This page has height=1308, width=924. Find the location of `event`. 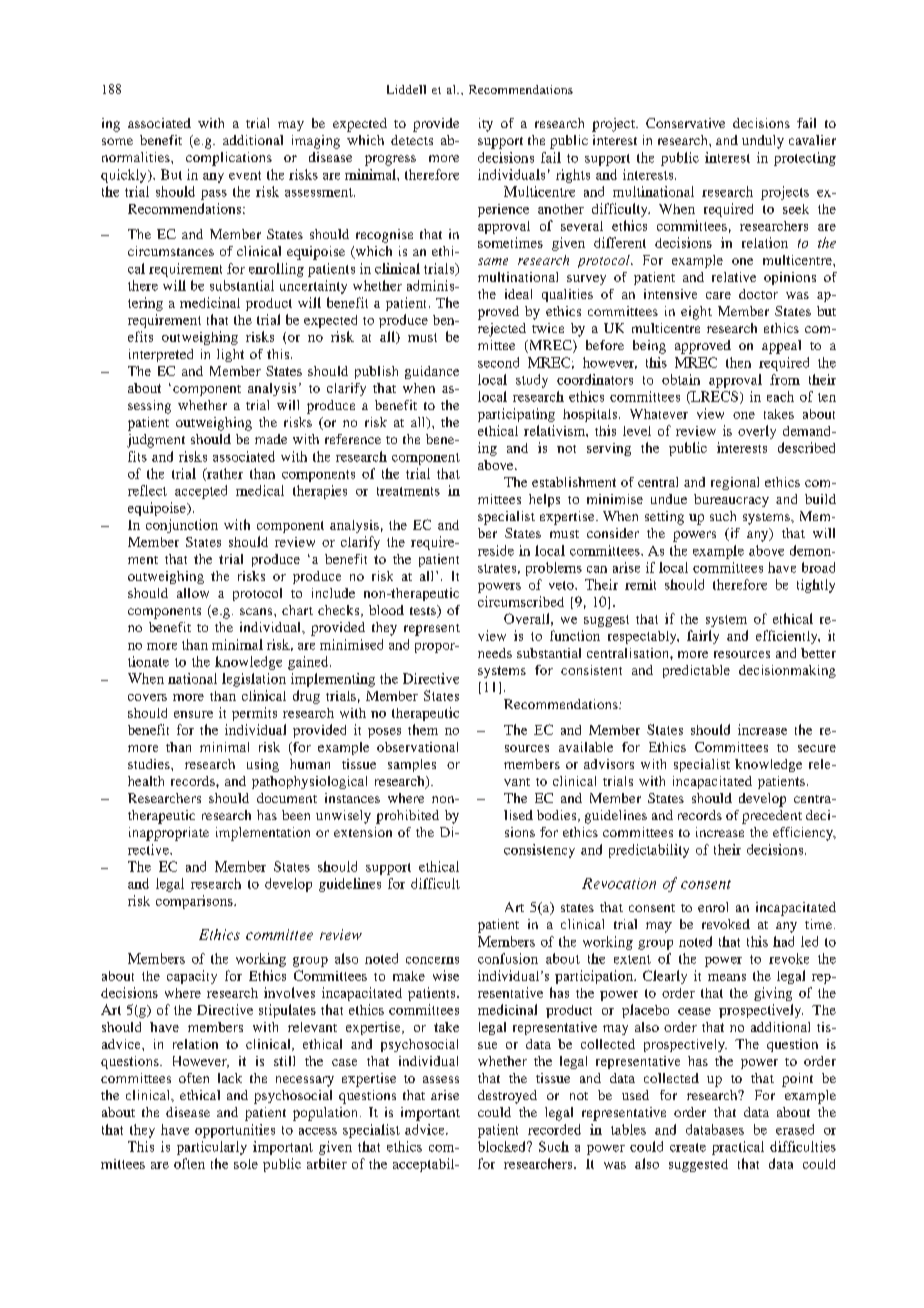

event is located at coordinates (245, 175).
